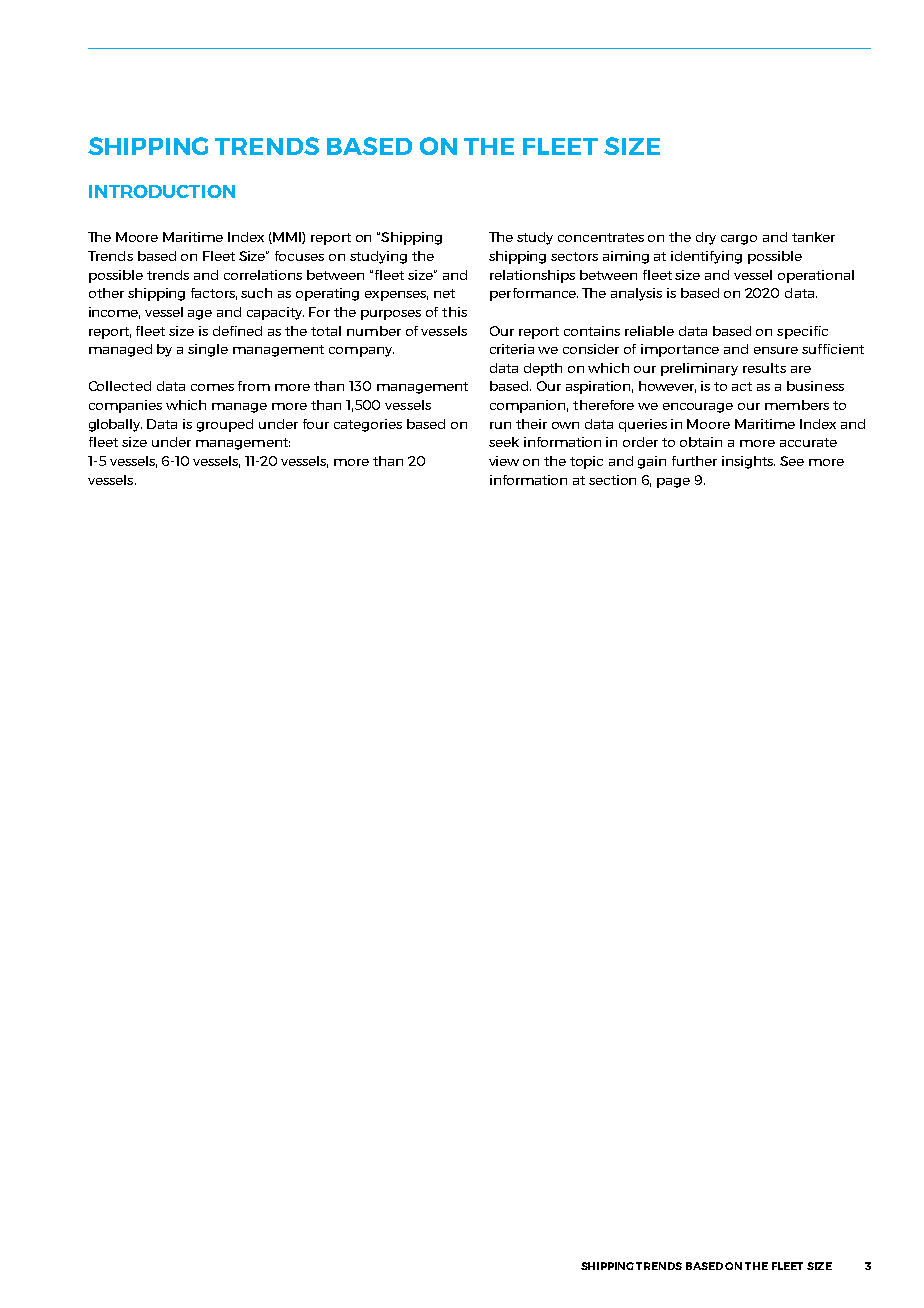 The height and width of the page is (1308, 924). Describe the element at coordinates (512, 349) in the page. I see `criteria` at that location.
